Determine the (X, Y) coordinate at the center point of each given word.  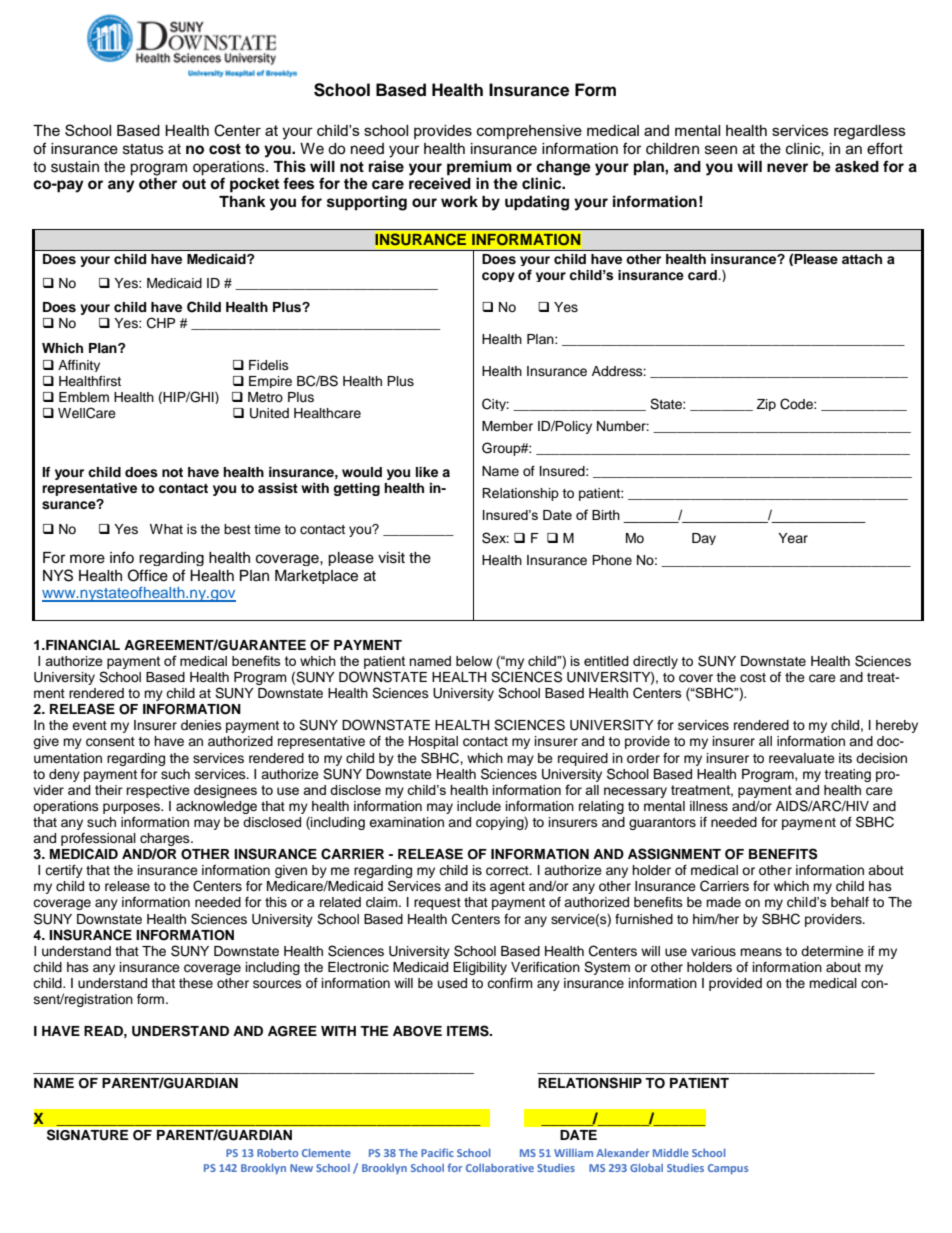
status (143, 149)
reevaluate (802, 758)
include (479, 806)
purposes (132, 808)
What (166, 529)
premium (479, 168)
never (787, 167)
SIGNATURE (87, 1135)
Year (793, 538)
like (427, 472)
